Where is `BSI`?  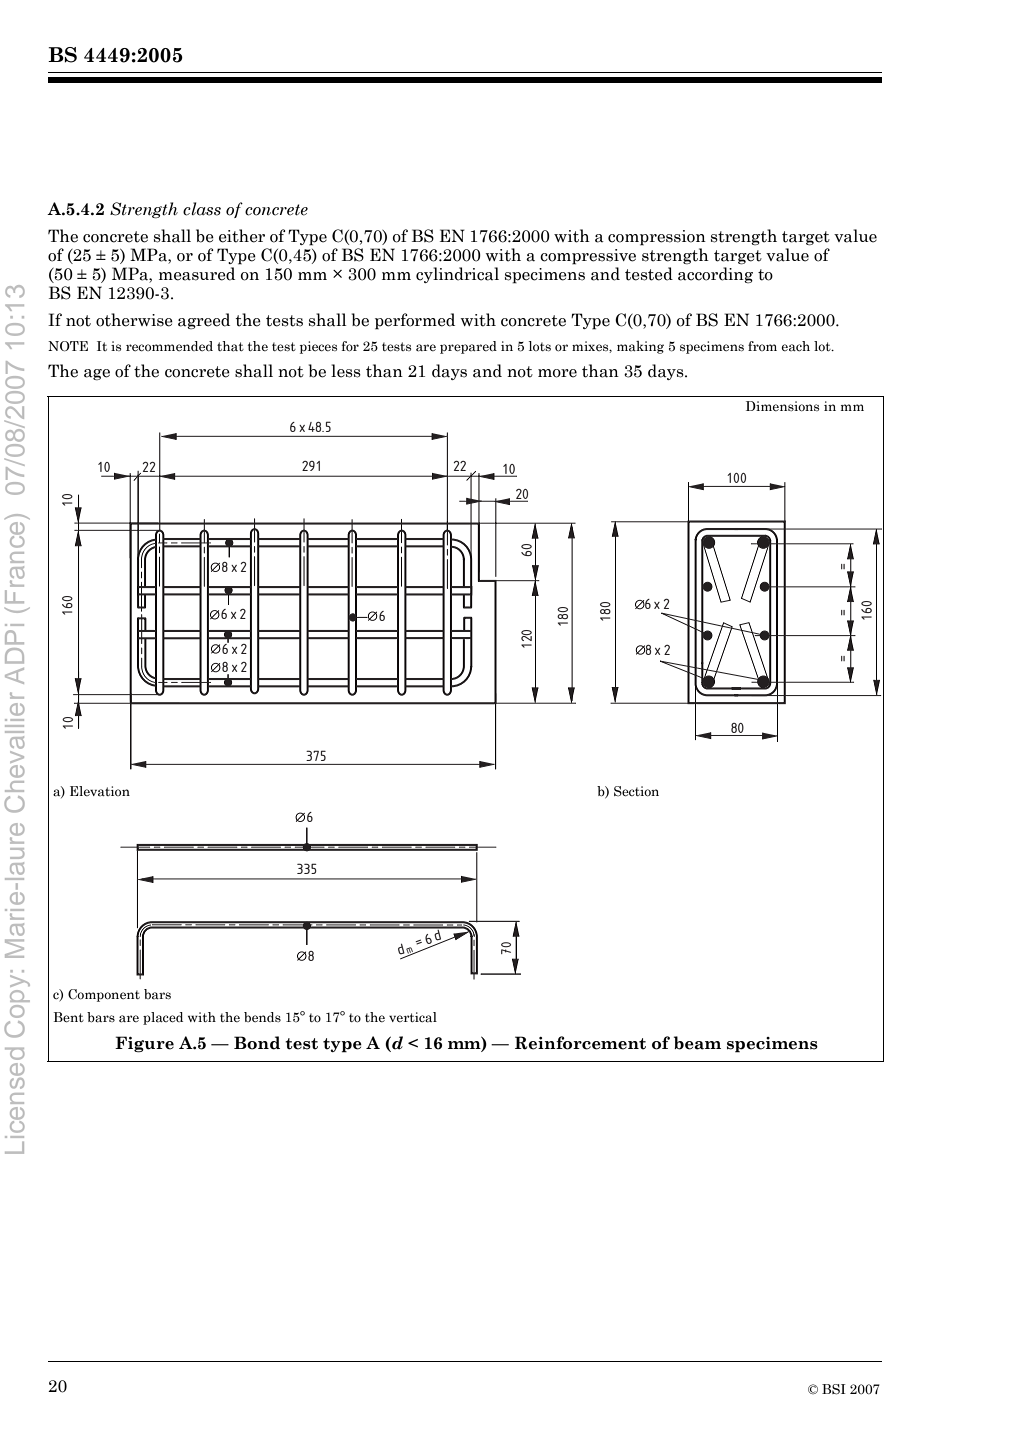 BSI is located at coordinates (834, 1389).
